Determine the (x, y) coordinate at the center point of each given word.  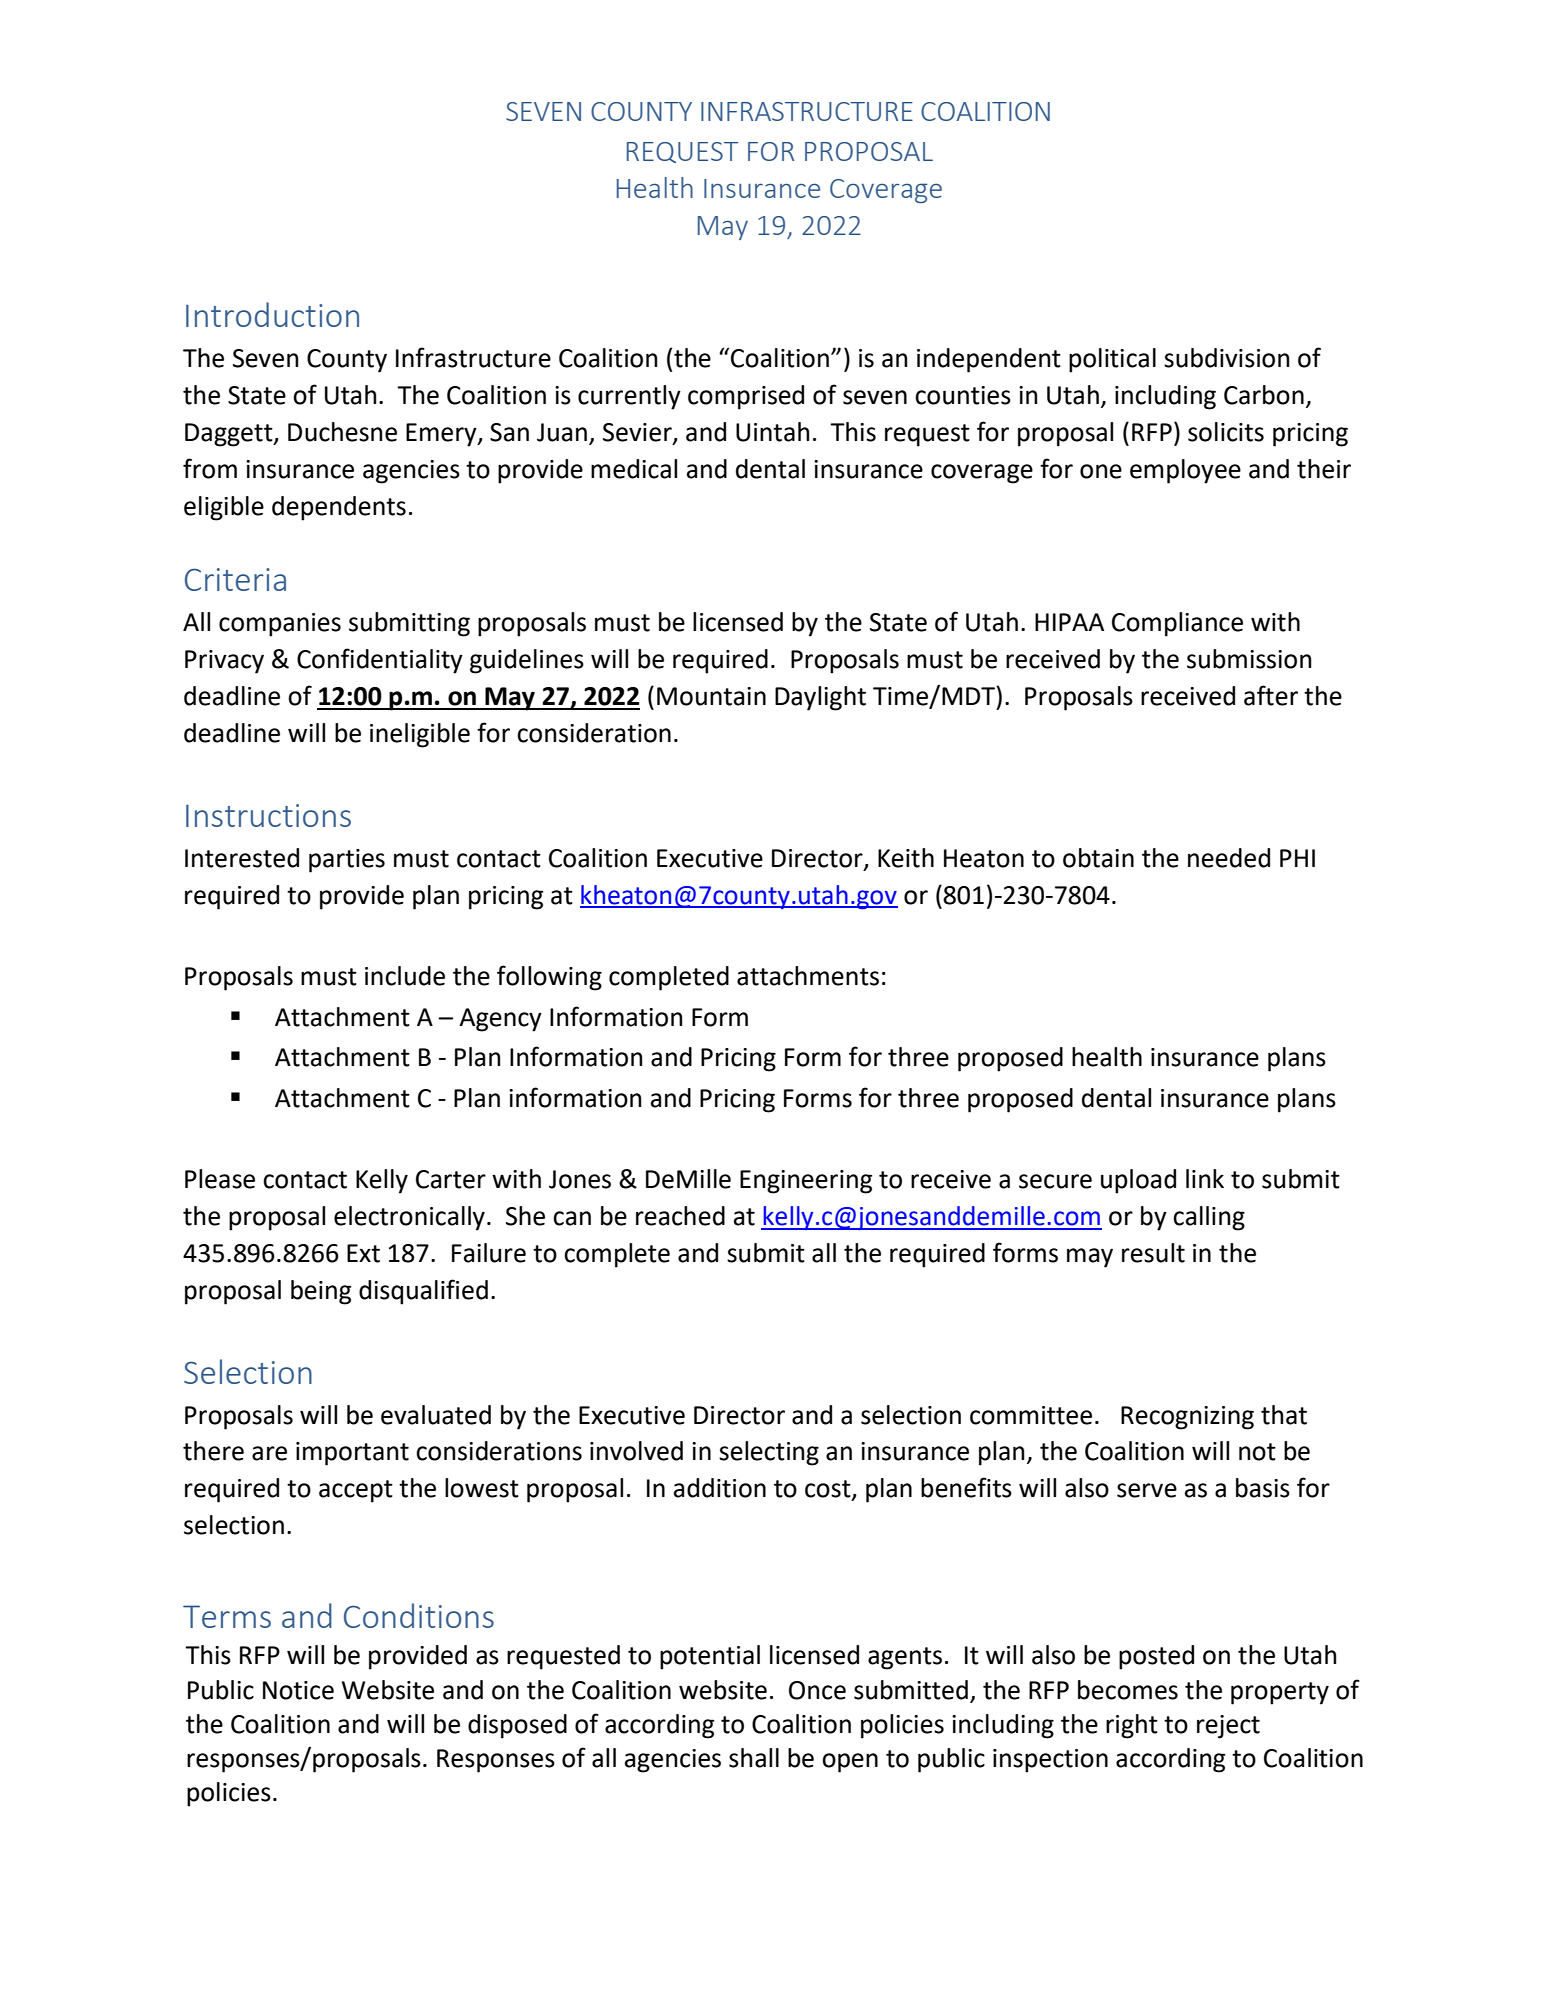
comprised (746, 397)
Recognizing (1187, 1418)
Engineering (806, 1182)
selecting (769, 1453)
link (1205, 1178)
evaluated (436, 1415)
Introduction (272, 314)
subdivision (1227, 358)
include (405, 976)
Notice (298, 1690)
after (1271, 695)
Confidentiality (380, 661)
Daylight (820, 698)
